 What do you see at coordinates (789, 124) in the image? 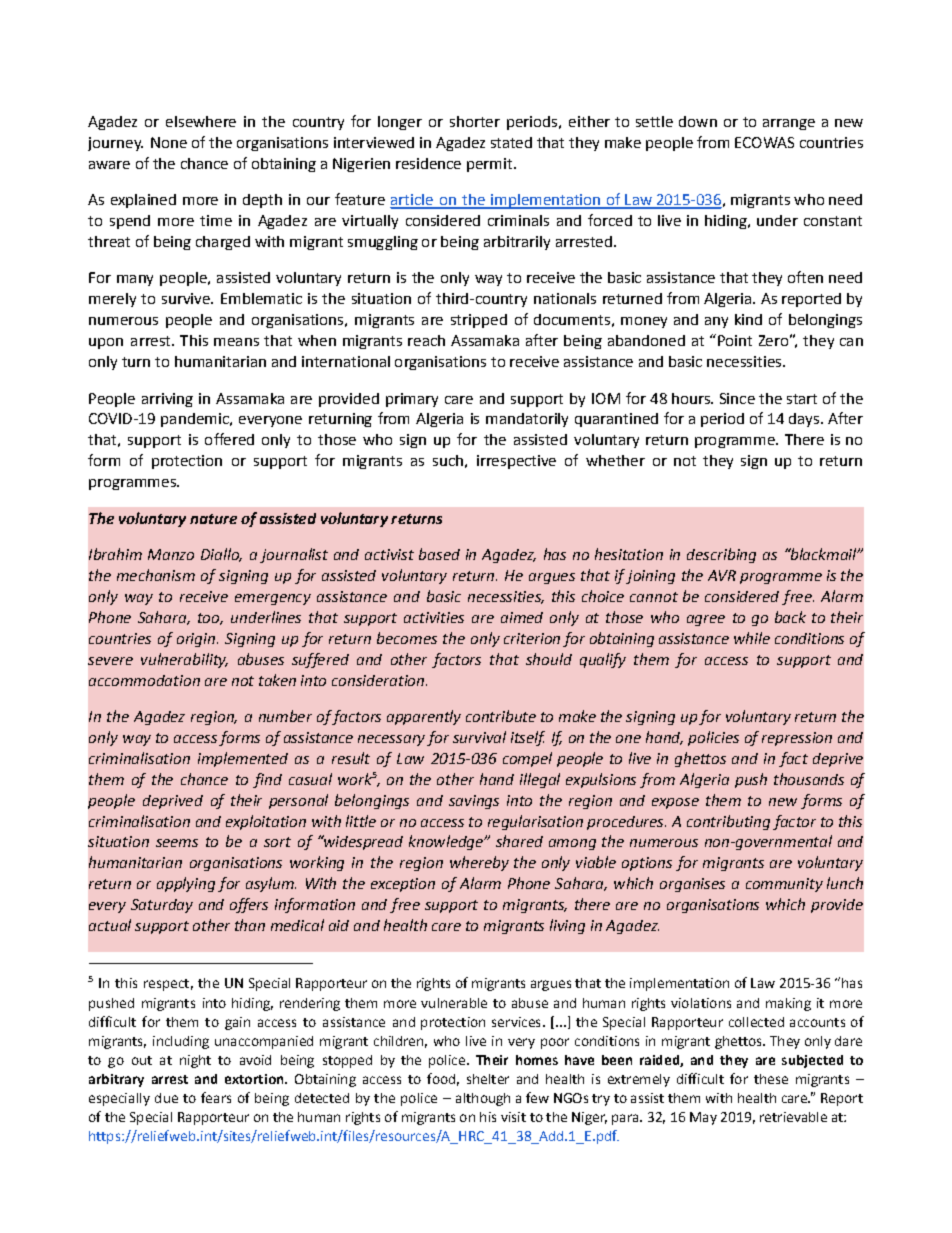
I see `arrange` at bounding box center [789, 124].
